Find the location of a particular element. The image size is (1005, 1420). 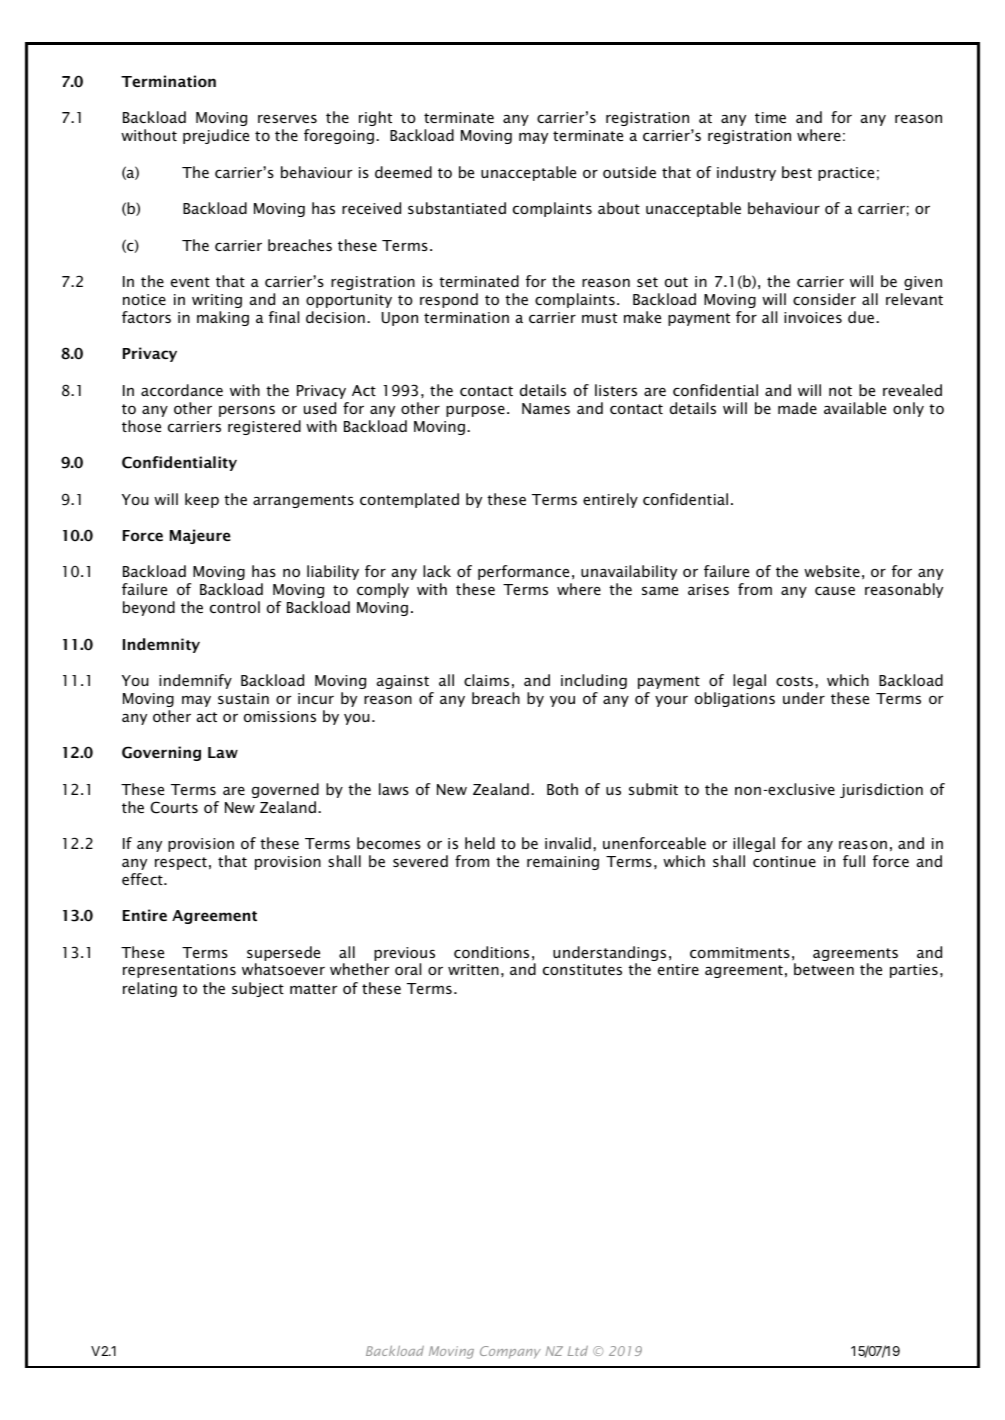

outside is located at coordinates (629, 172).
